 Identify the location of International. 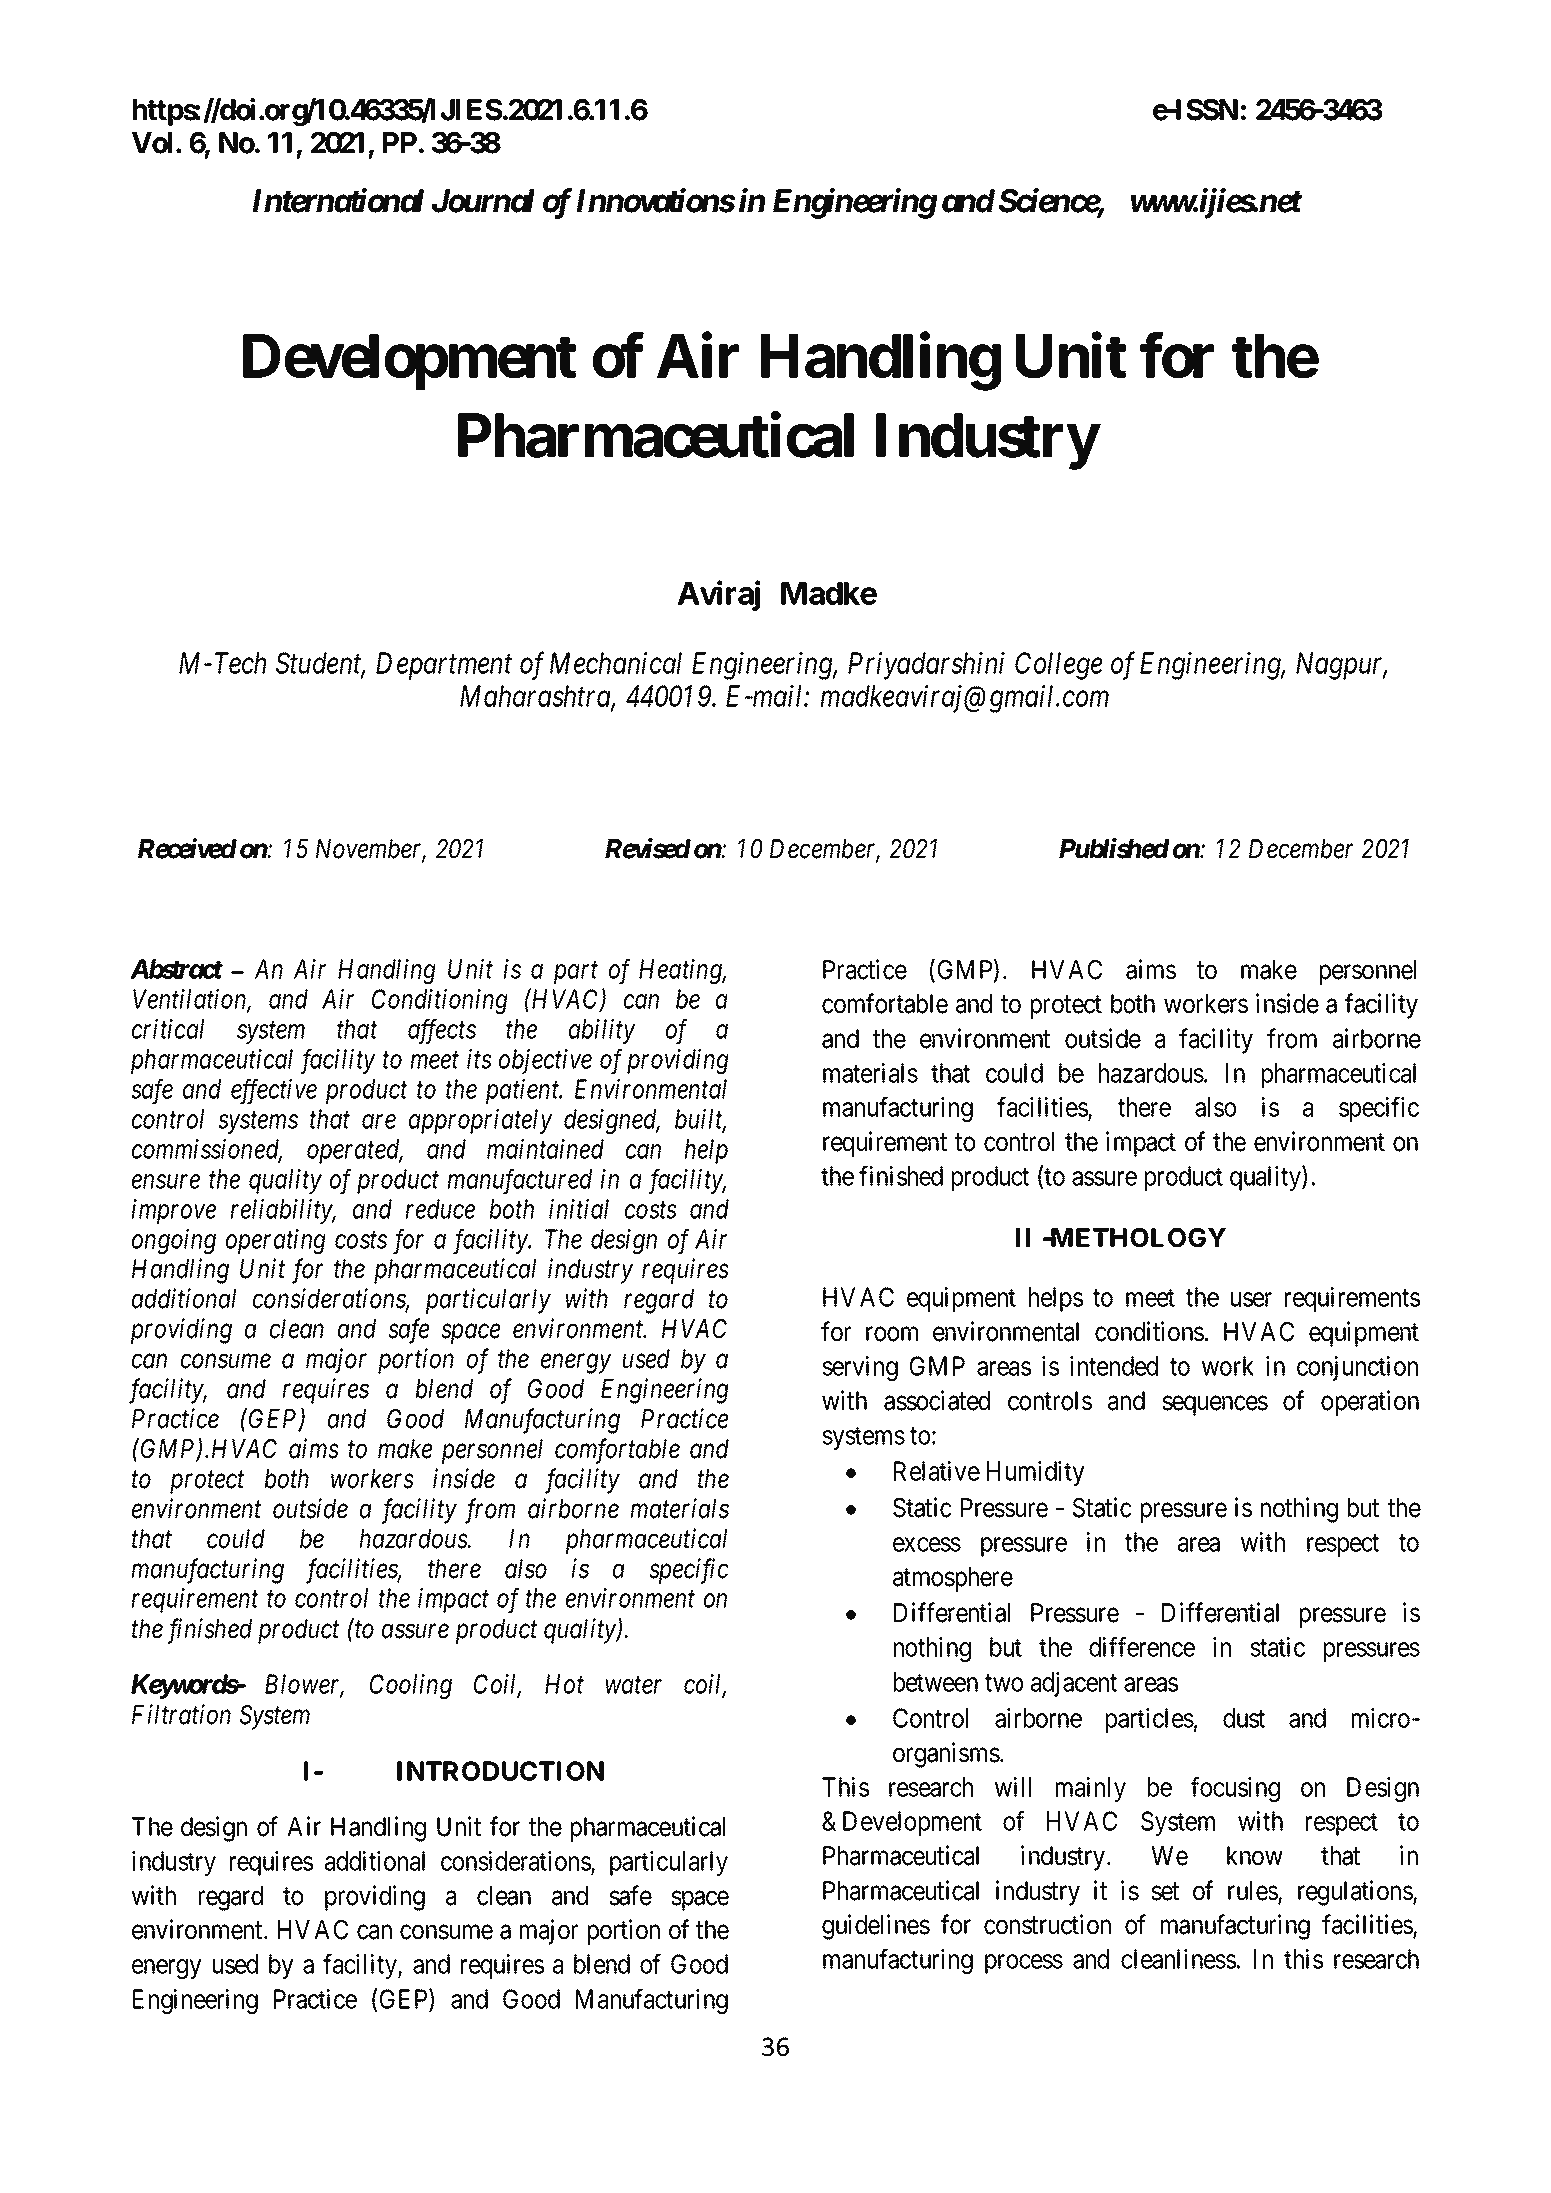
(338, 200).
